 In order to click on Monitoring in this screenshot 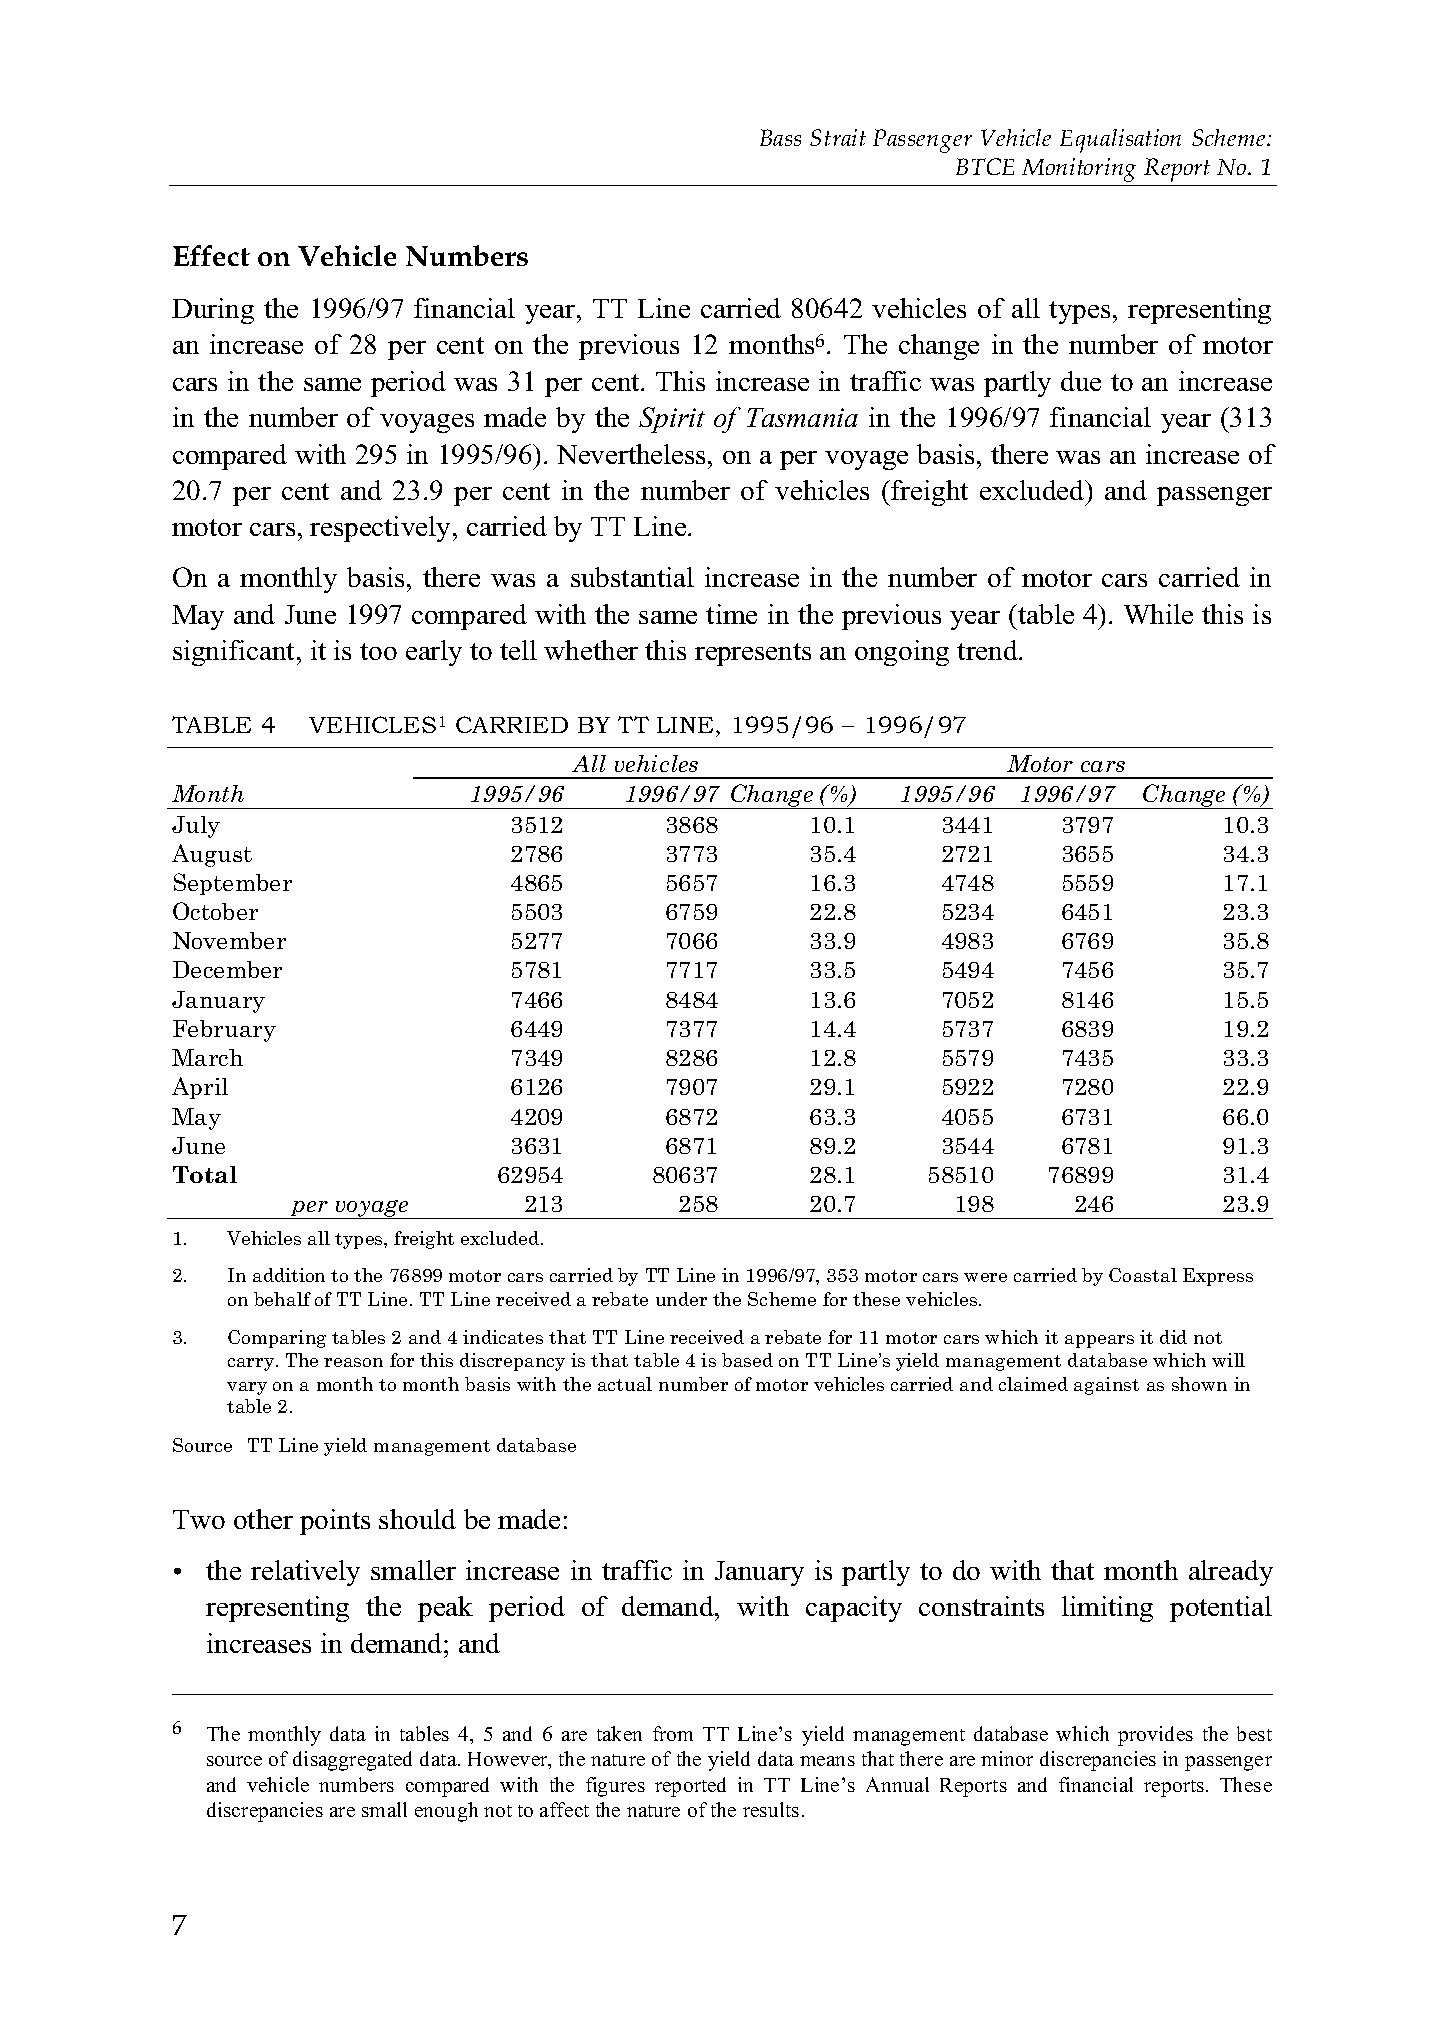, I will do `click(1079, 170)`.
